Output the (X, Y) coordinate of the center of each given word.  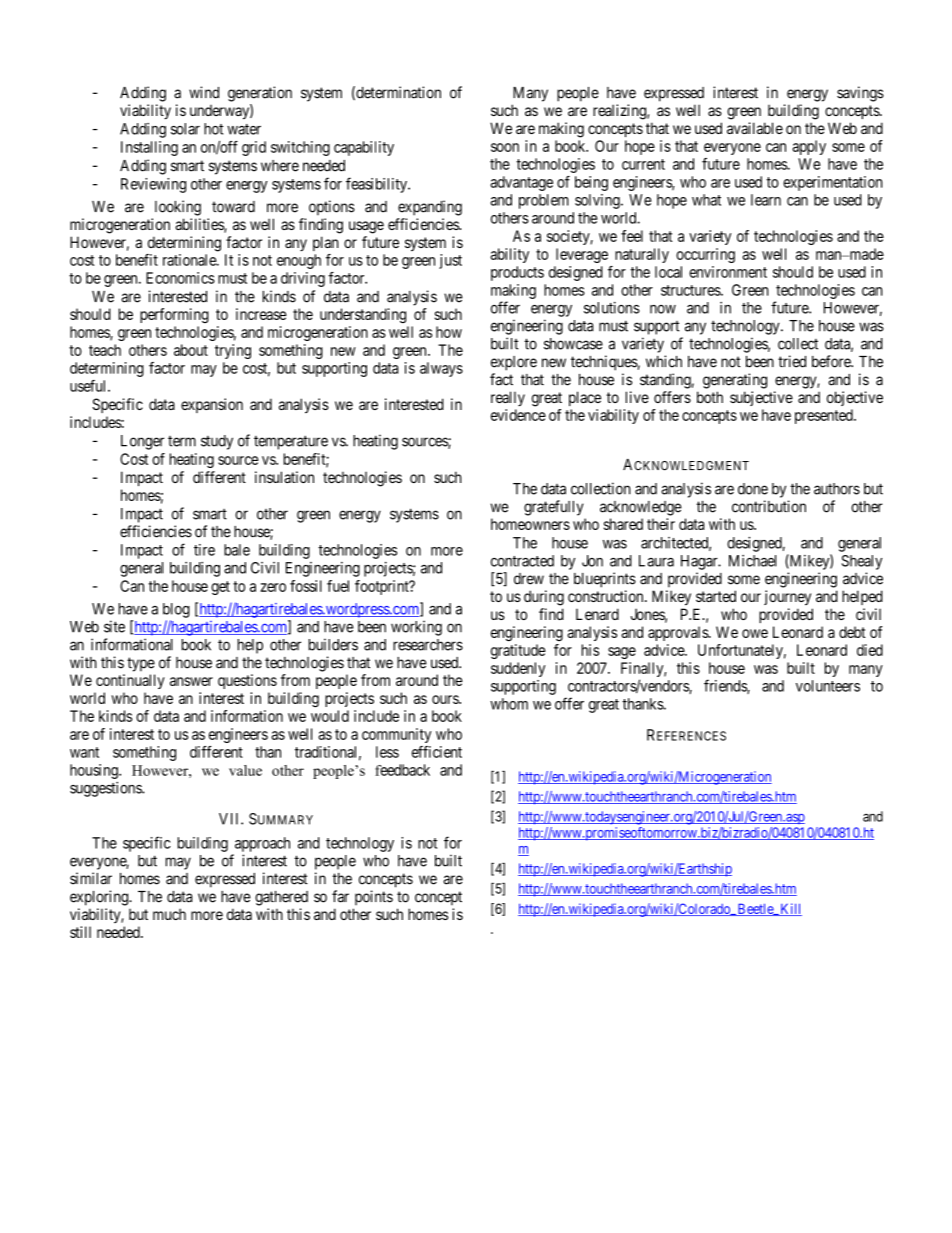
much (169, 914)
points (374, 897)
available (755, 128)
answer (191, 681)
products (517, 273)
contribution (769, 506)
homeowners (530, 524)
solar (185, 129)
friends (726, 686)
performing (174, 315)
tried (792, 361)
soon (505, 147)
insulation (284, 477)
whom (509, 704)
